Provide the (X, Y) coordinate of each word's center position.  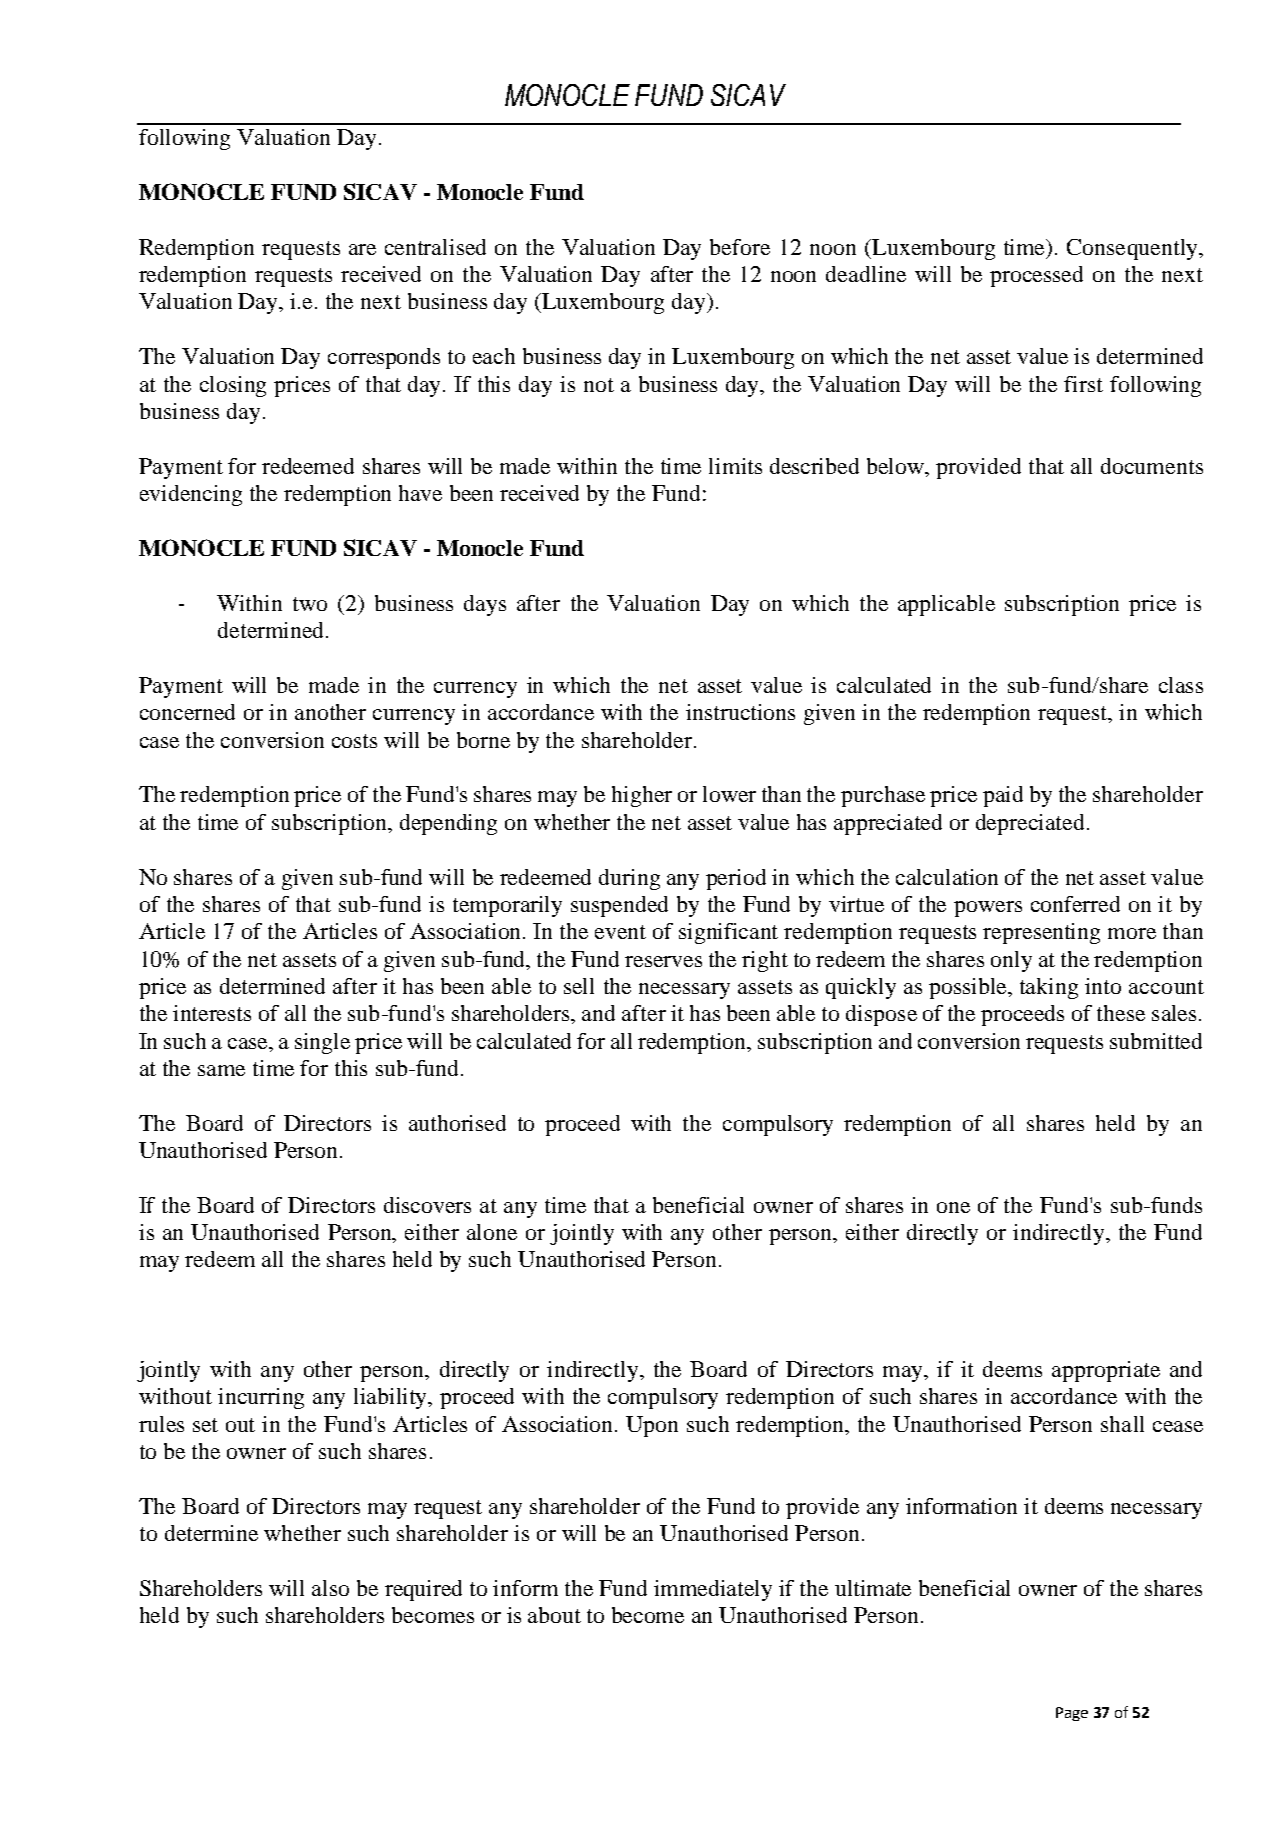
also (330, 1588)
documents (1152, 466)
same (221, 1070)
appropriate (1106, 1371)
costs (354, 741)
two (310, 604)
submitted (1156, 1041)
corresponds (384, 358)
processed (1036, 276)
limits (735, 466)
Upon (652, 1426)
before (740, 247)
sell (579, 986)
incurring (261, 1398)
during (629, 879)
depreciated (1030, 824)
